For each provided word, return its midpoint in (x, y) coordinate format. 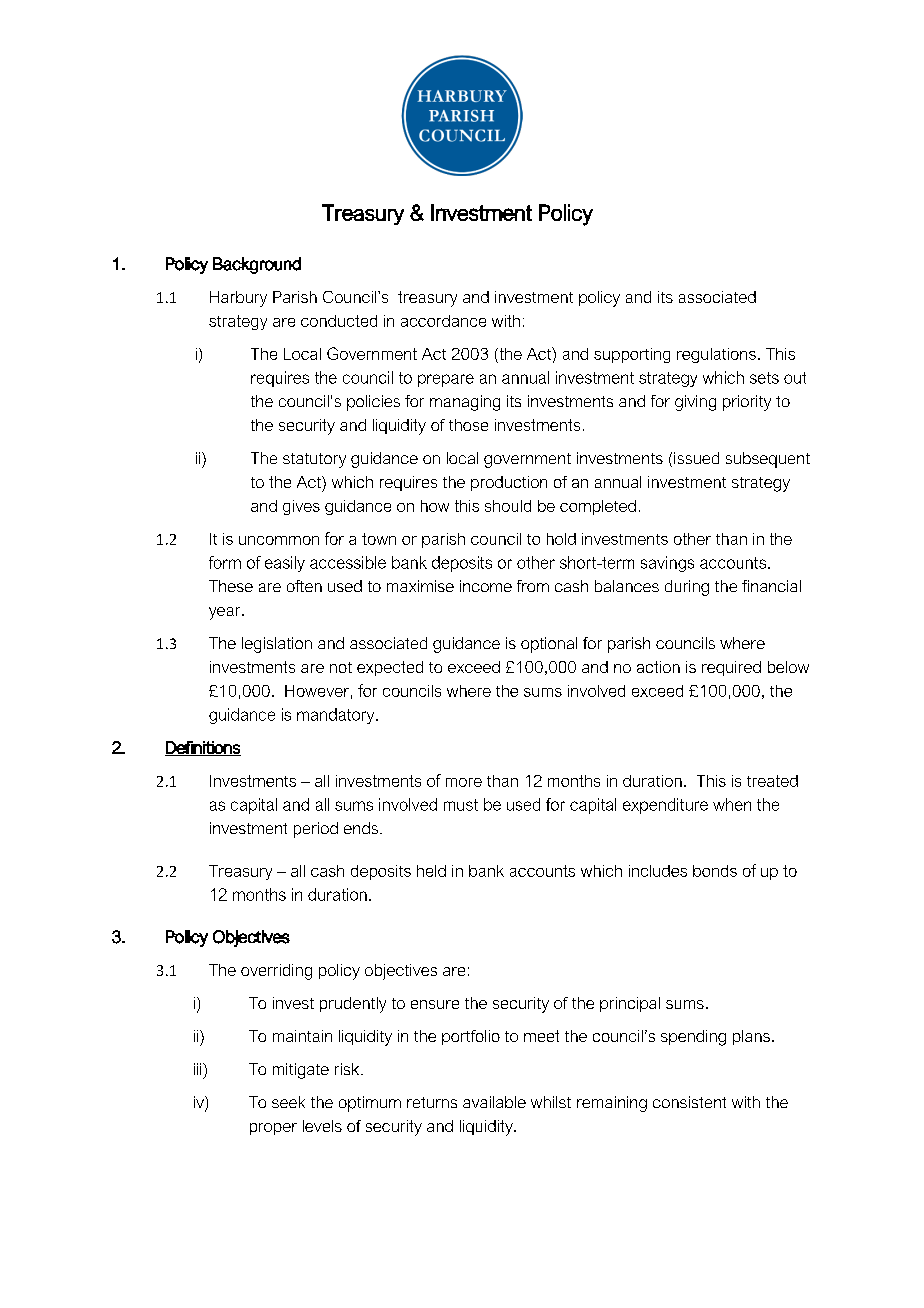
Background (257, 265)
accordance (443, 321)
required (731, 668)
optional (549, 645)
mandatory (337, 716)
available (494, 1102)
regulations (716, 355)
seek (288, 1102)
